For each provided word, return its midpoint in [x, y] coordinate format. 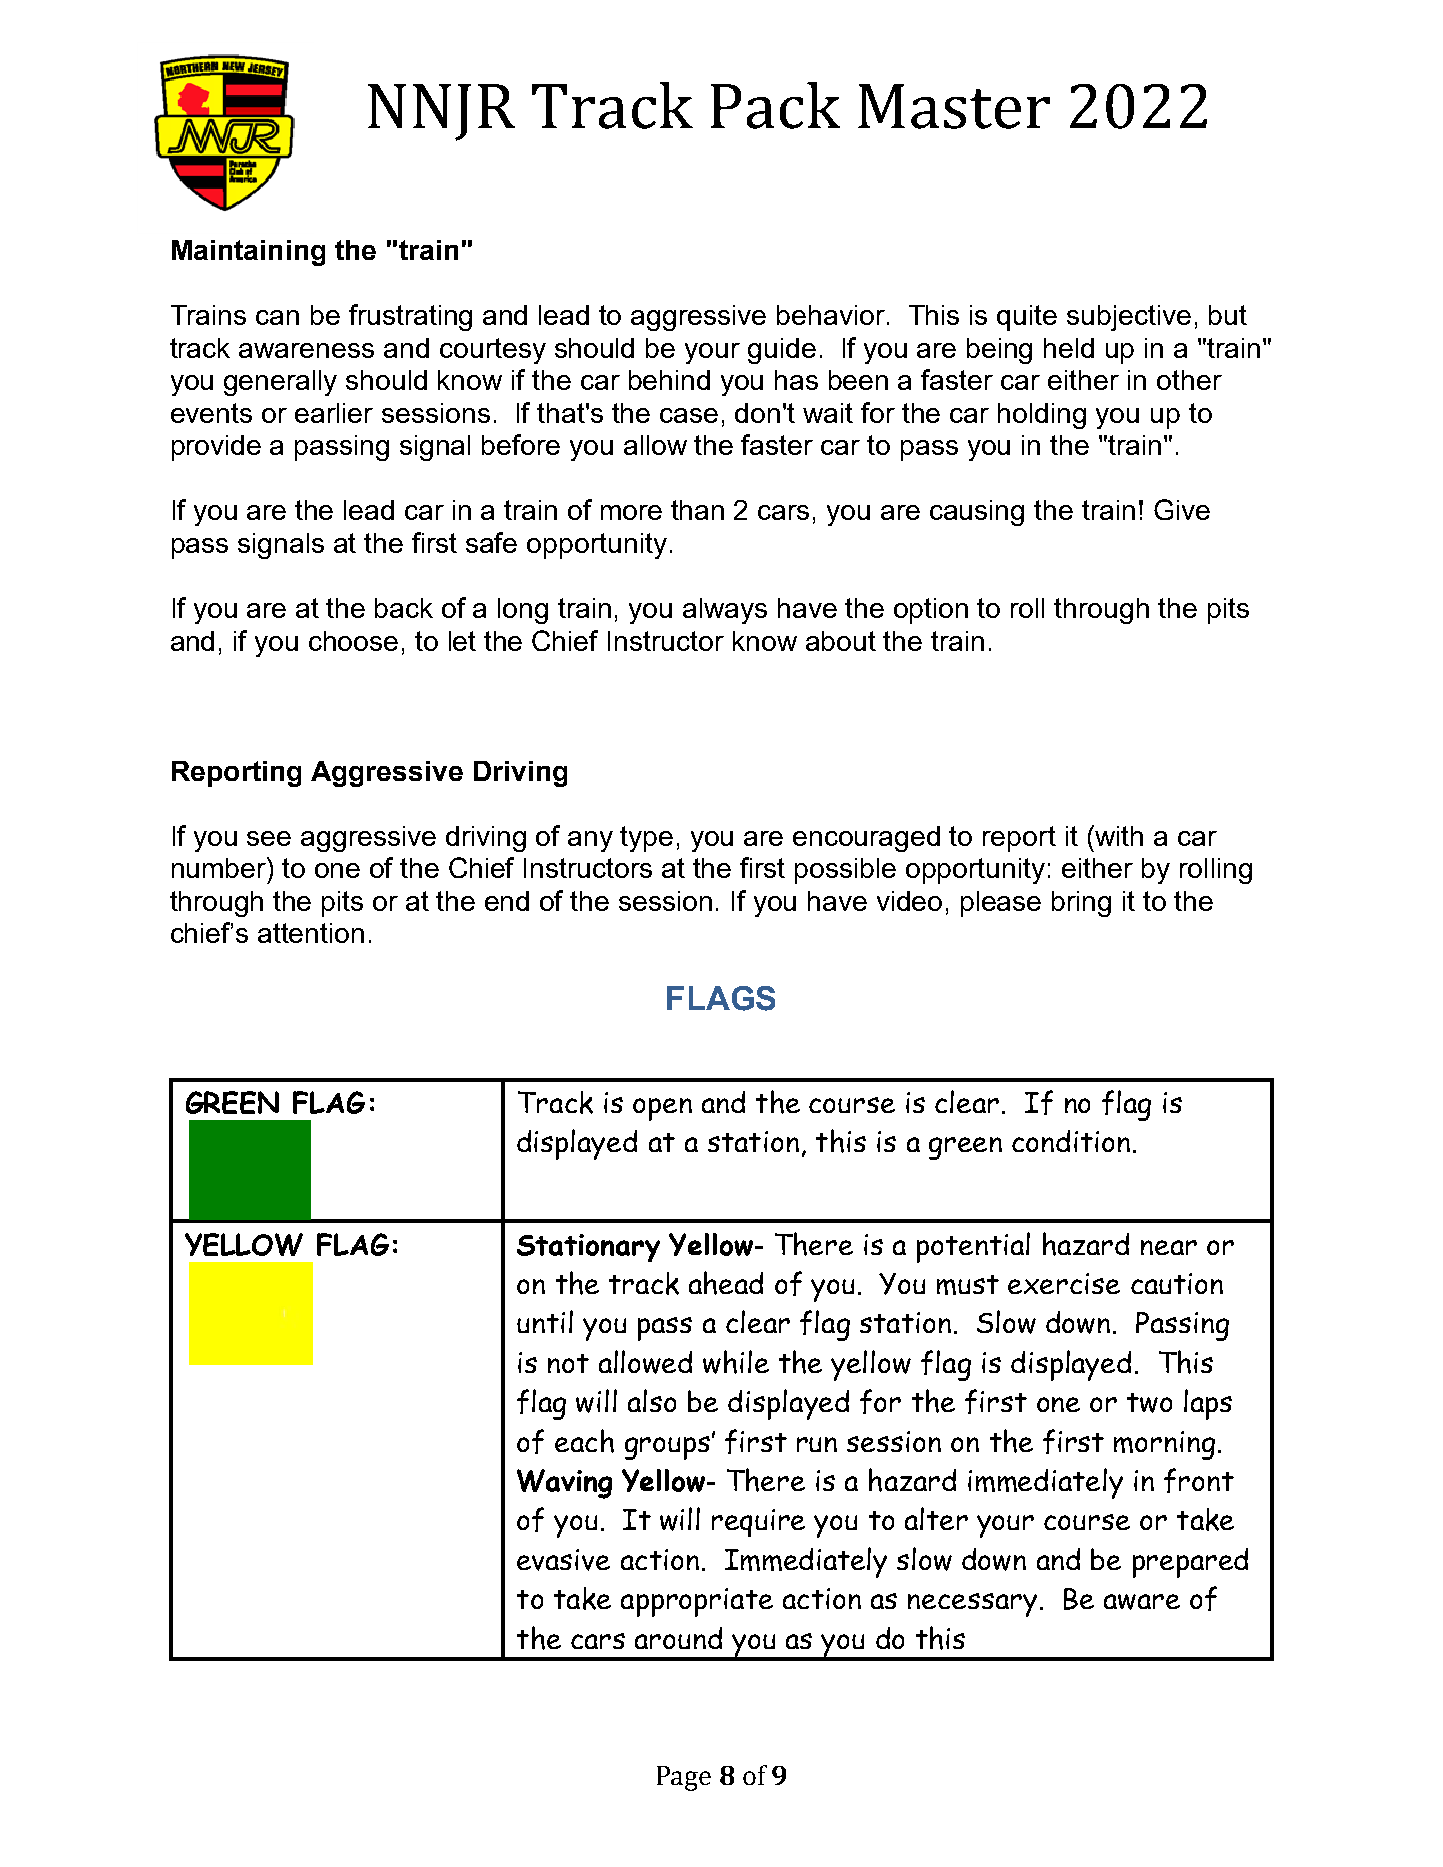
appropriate [697, 1602]
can [277, 317]
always [725, 611]
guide [782, 351]
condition [1071, 1141]
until [545, 1321]
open [662, 1109]
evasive [563, 1560]
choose [353, 641]
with [1118, 835]
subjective [1129, 318]
